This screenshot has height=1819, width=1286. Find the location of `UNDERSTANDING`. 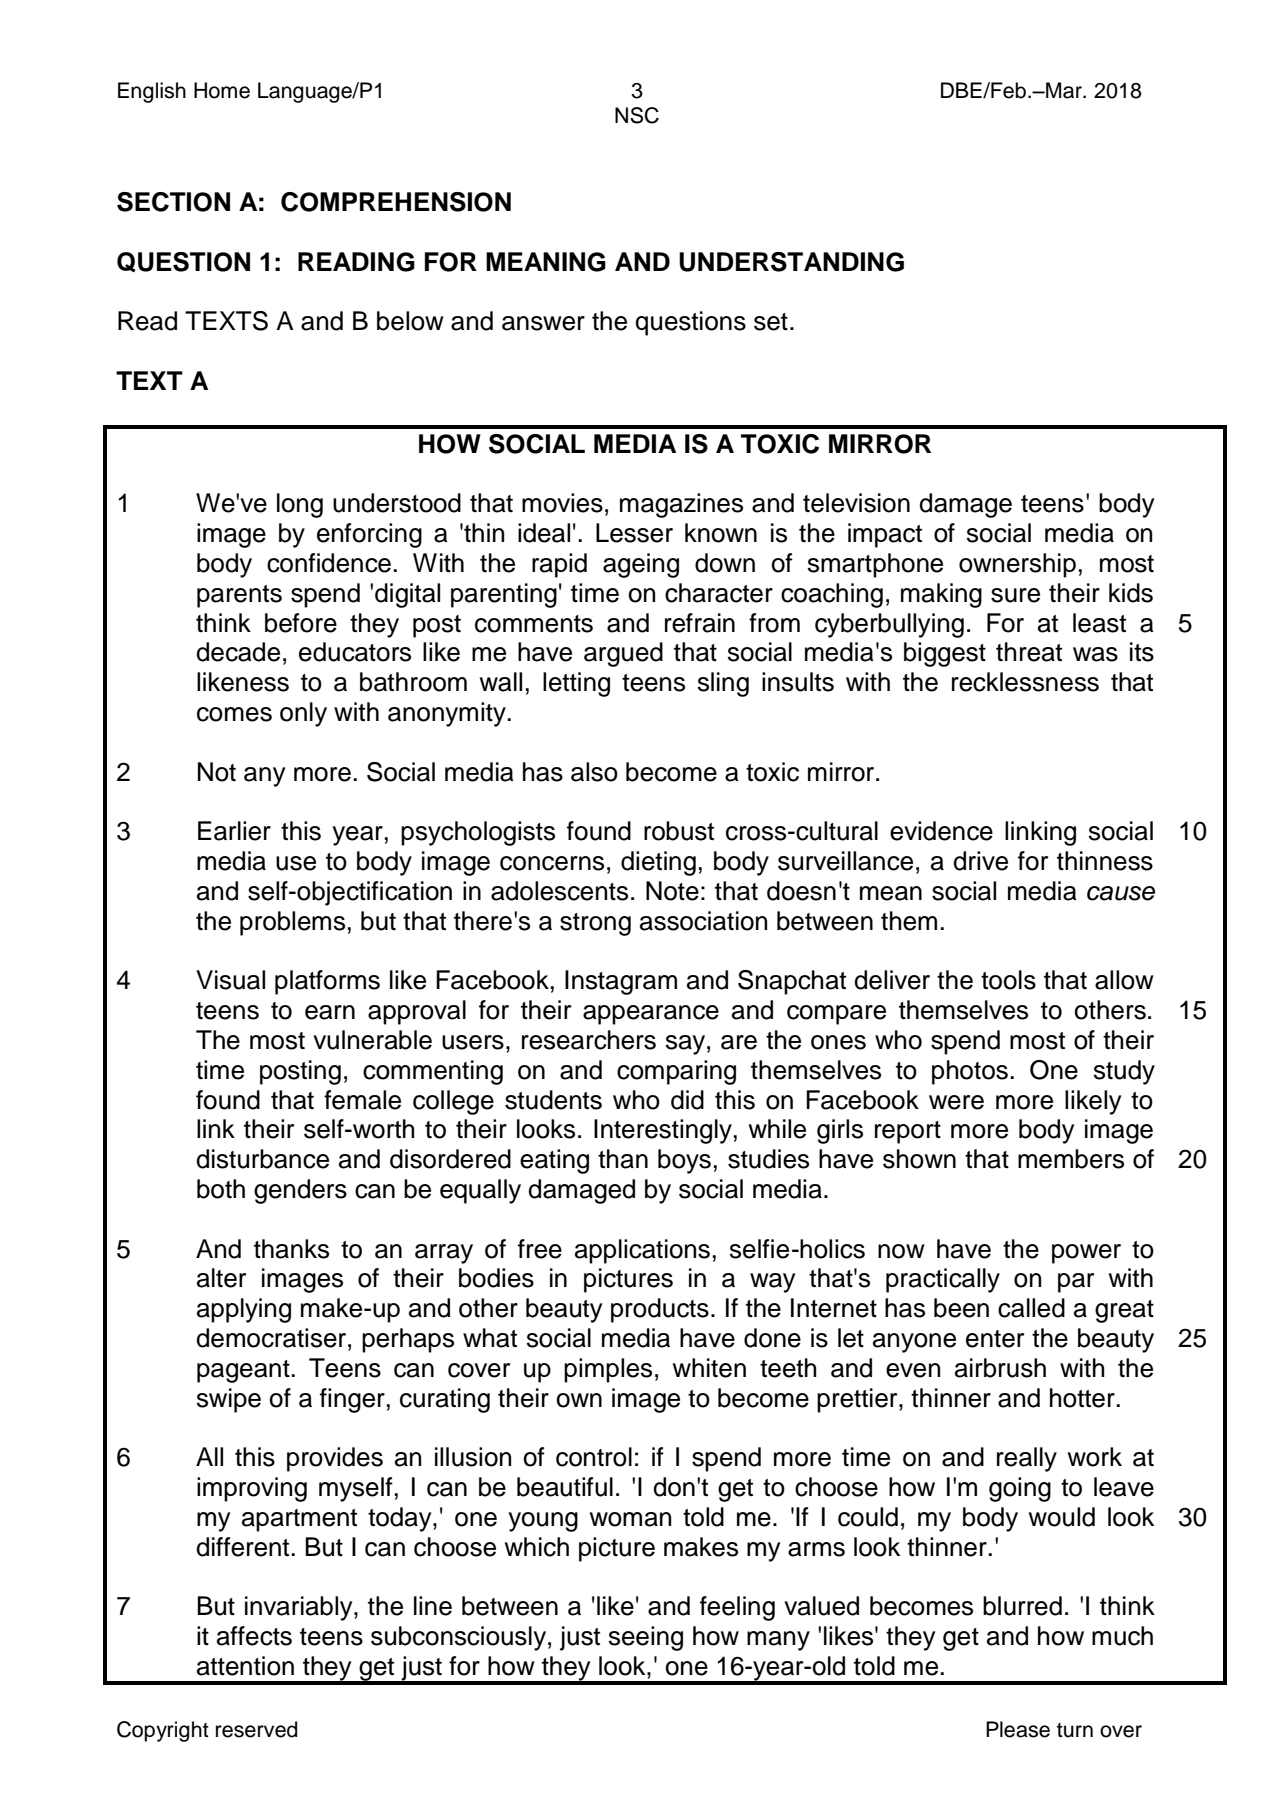

UNDERSTANDING is located at coordinates (791, 262).
